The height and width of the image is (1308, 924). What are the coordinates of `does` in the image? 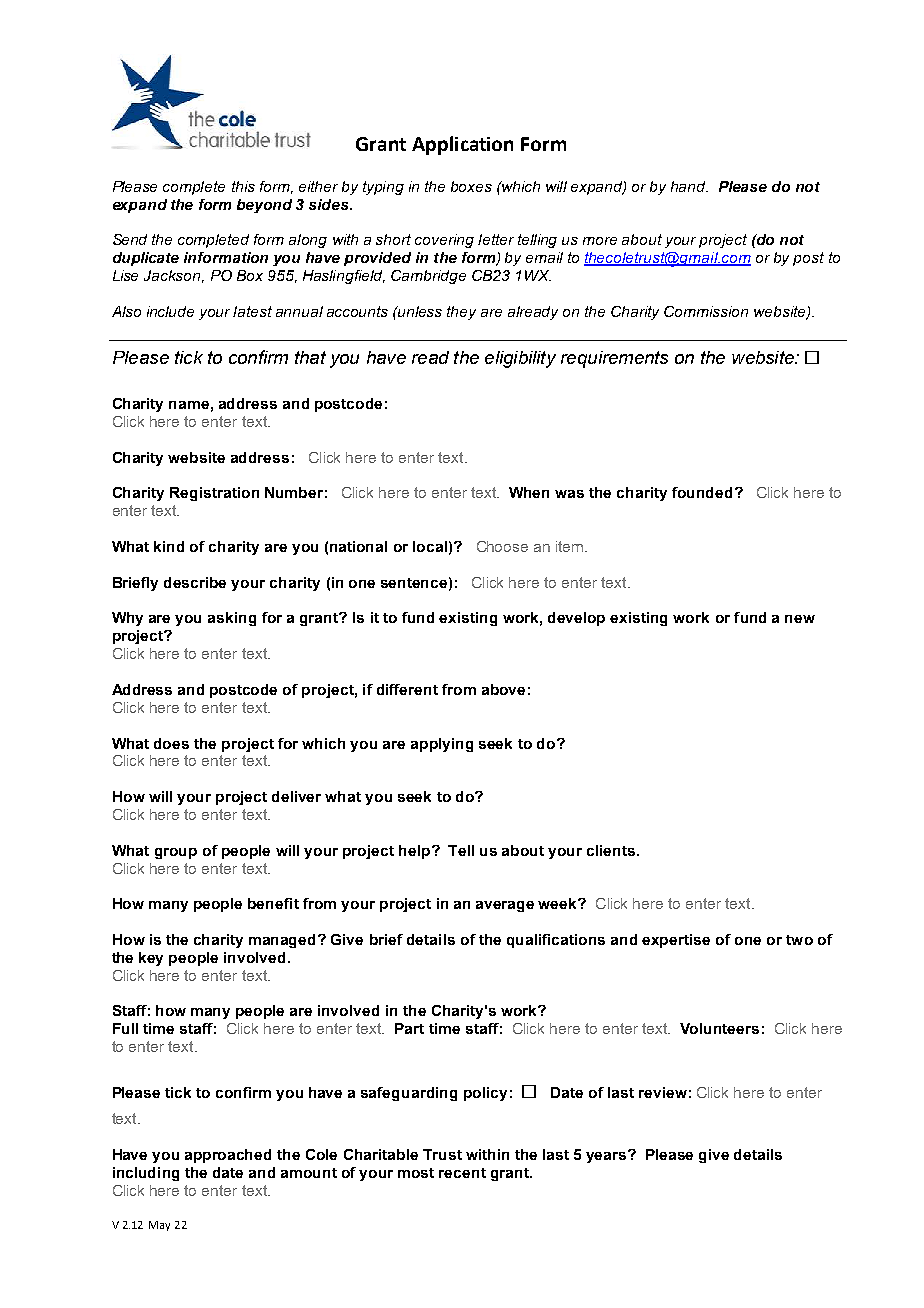 It's located at (171, 743).
